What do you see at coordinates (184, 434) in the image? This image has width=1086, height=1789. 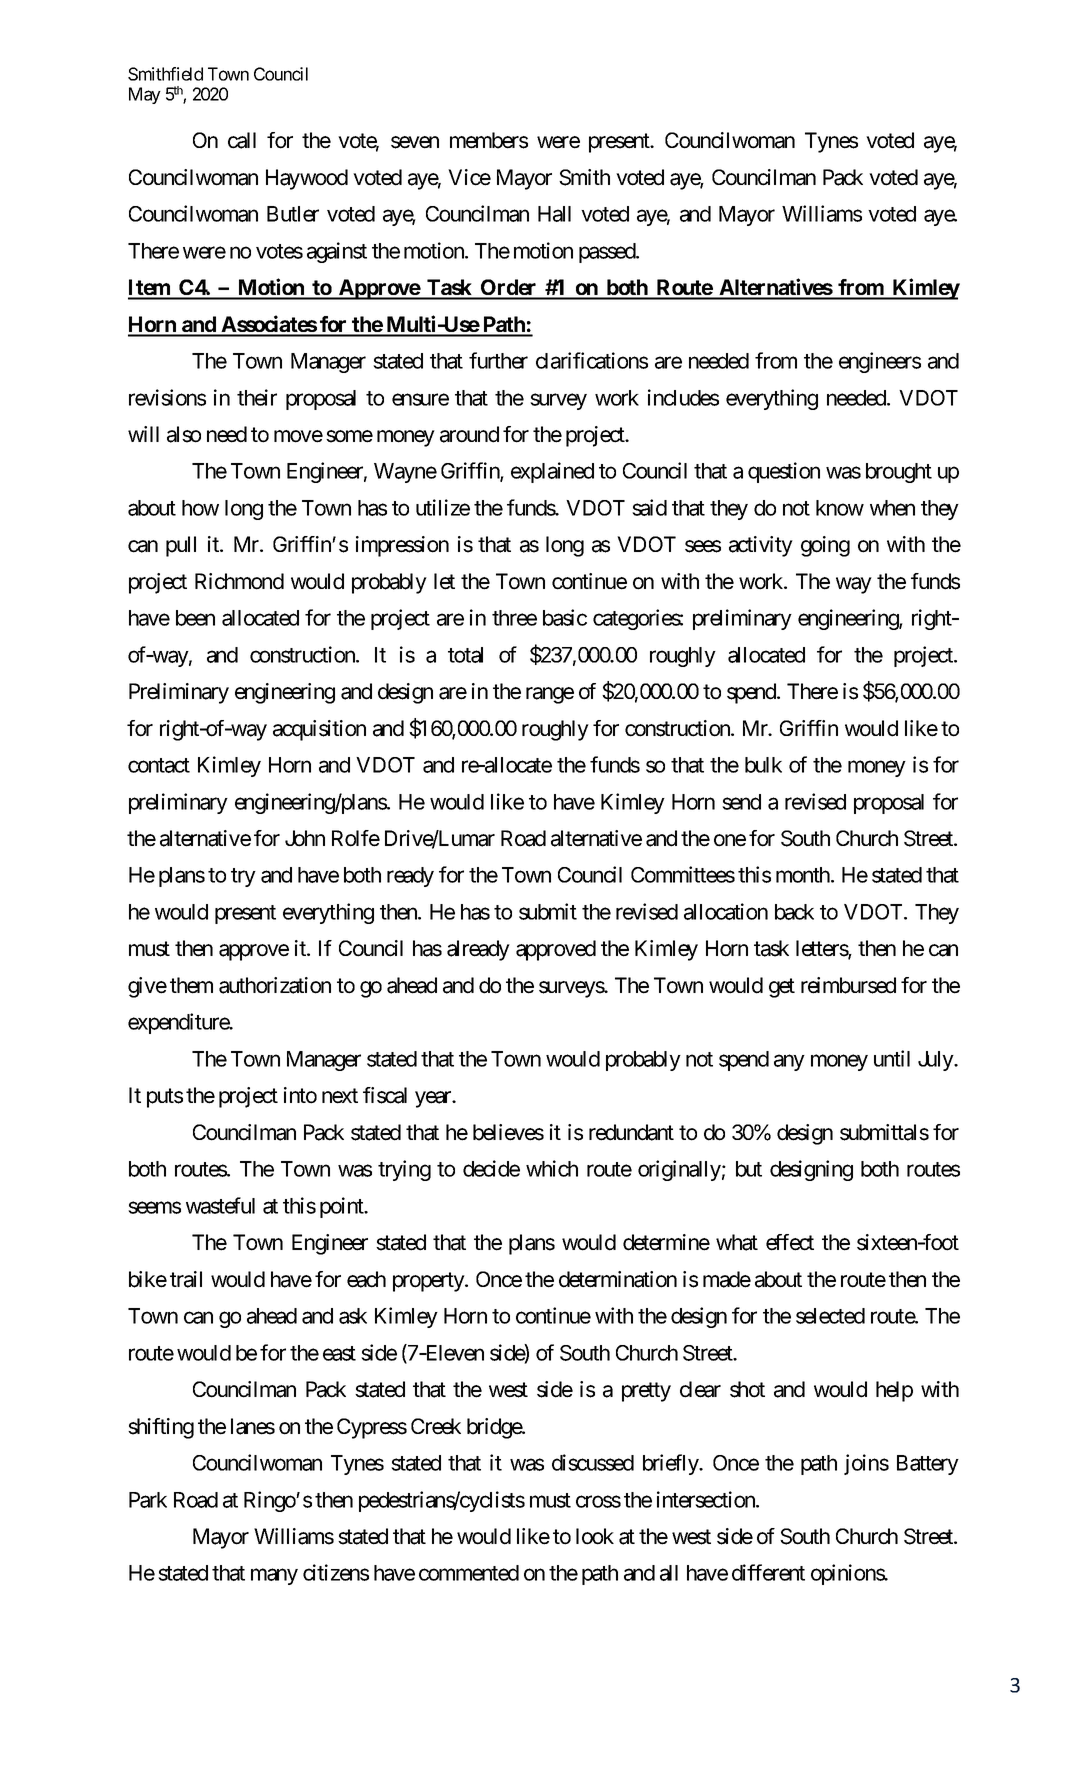 I see `also` at bounding box center [184, 434].
